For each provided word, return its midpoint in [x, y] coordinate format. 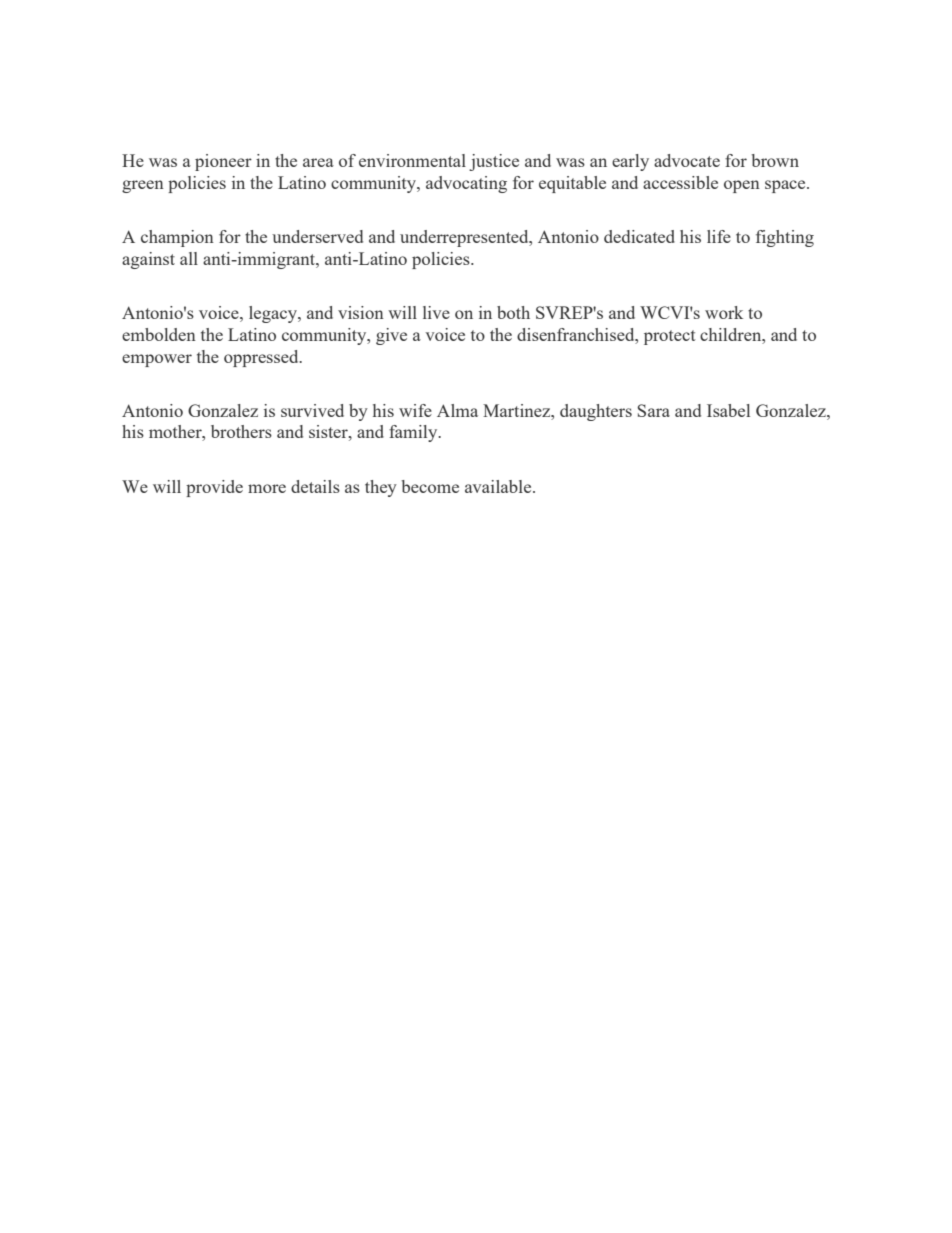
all [189, 258]
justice [494, 162]
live [436, 312]
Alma [457, 410]
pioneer [223, 162]
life [719, 236]
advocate [687, 160]
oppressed [262, 358]
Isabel [728, 410]
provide [214, 488]
